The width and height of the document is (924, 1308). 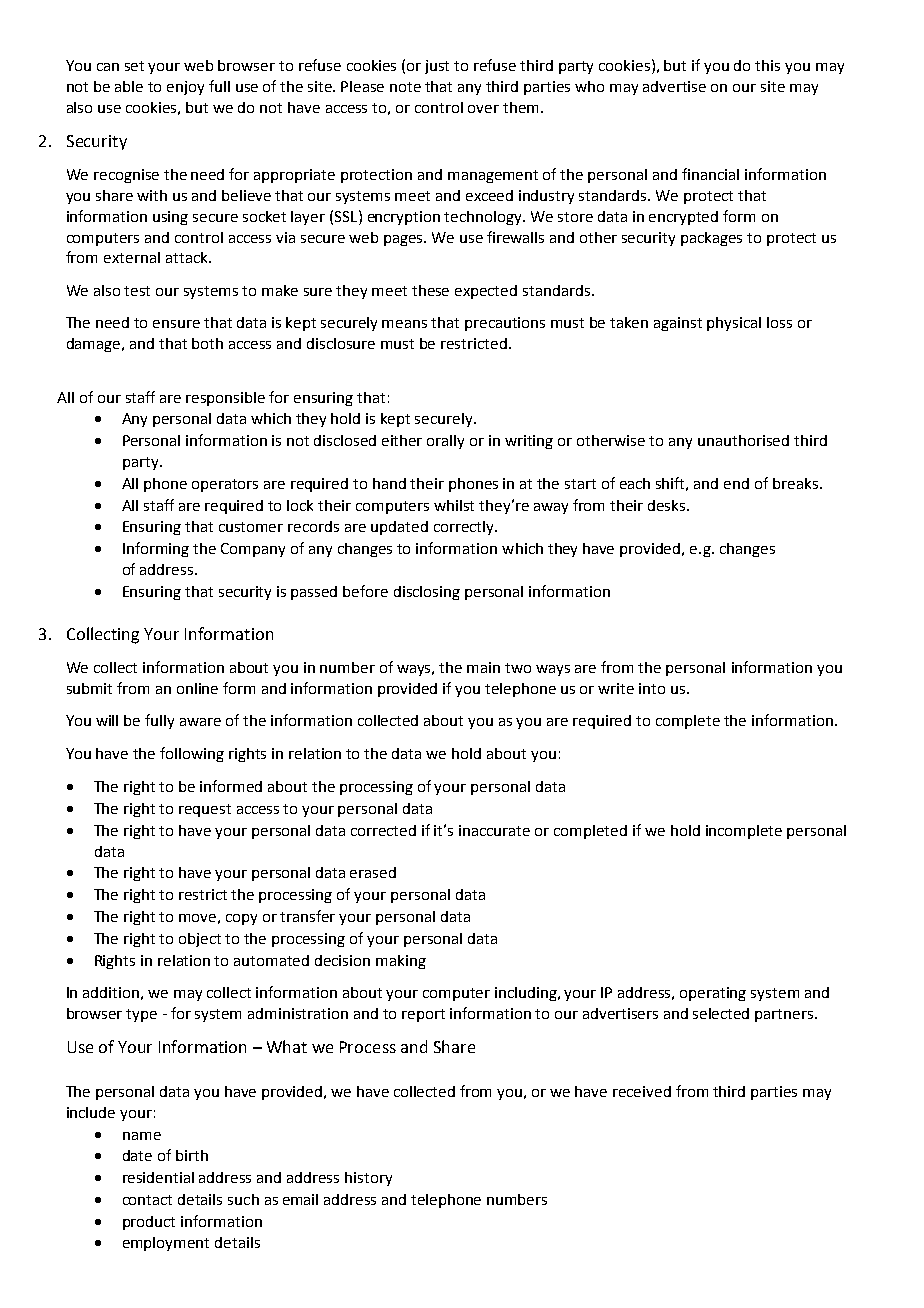 I want to click on operators, so click(x=225, y=485).
